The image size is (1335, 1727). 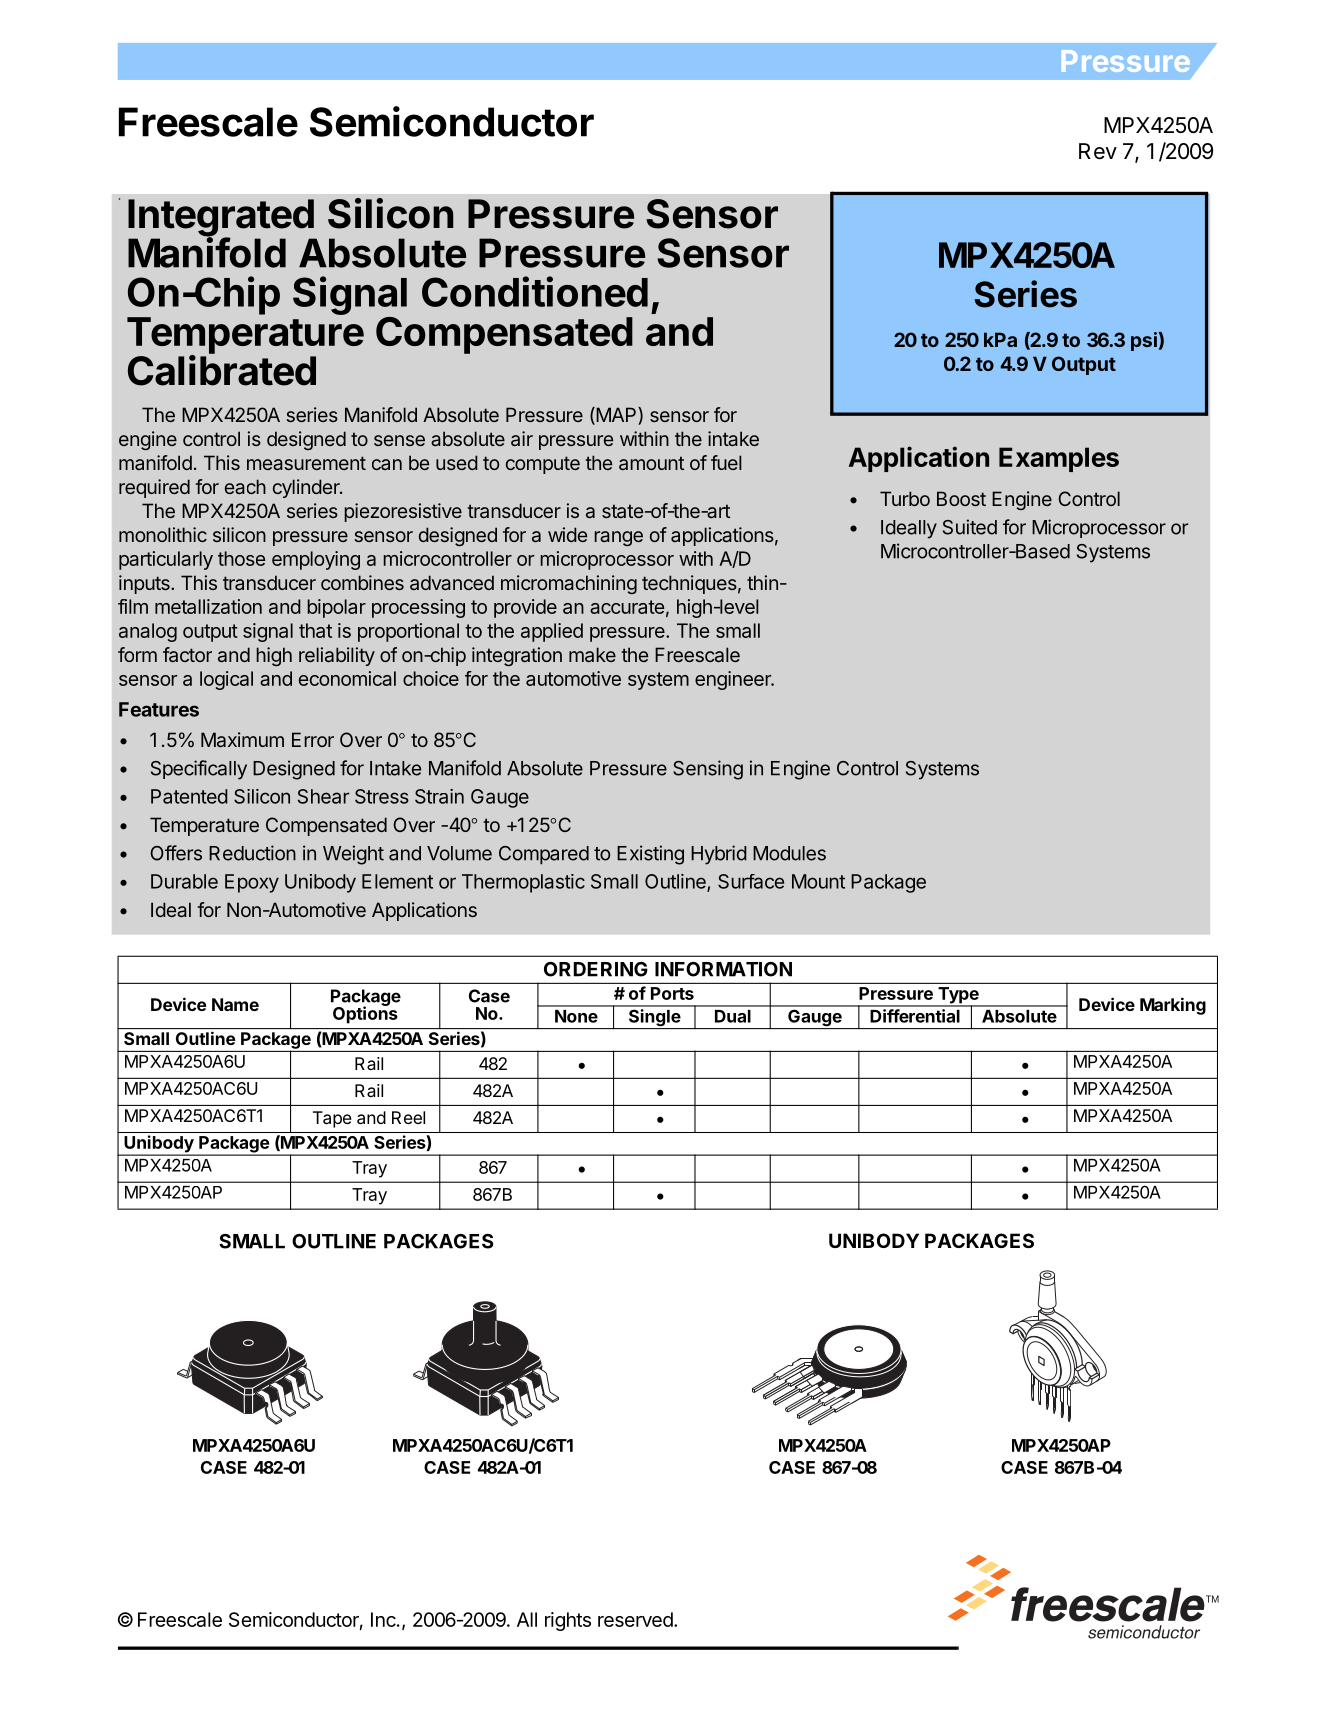 I want to click on Integrated, so click(x=222, y=219).
